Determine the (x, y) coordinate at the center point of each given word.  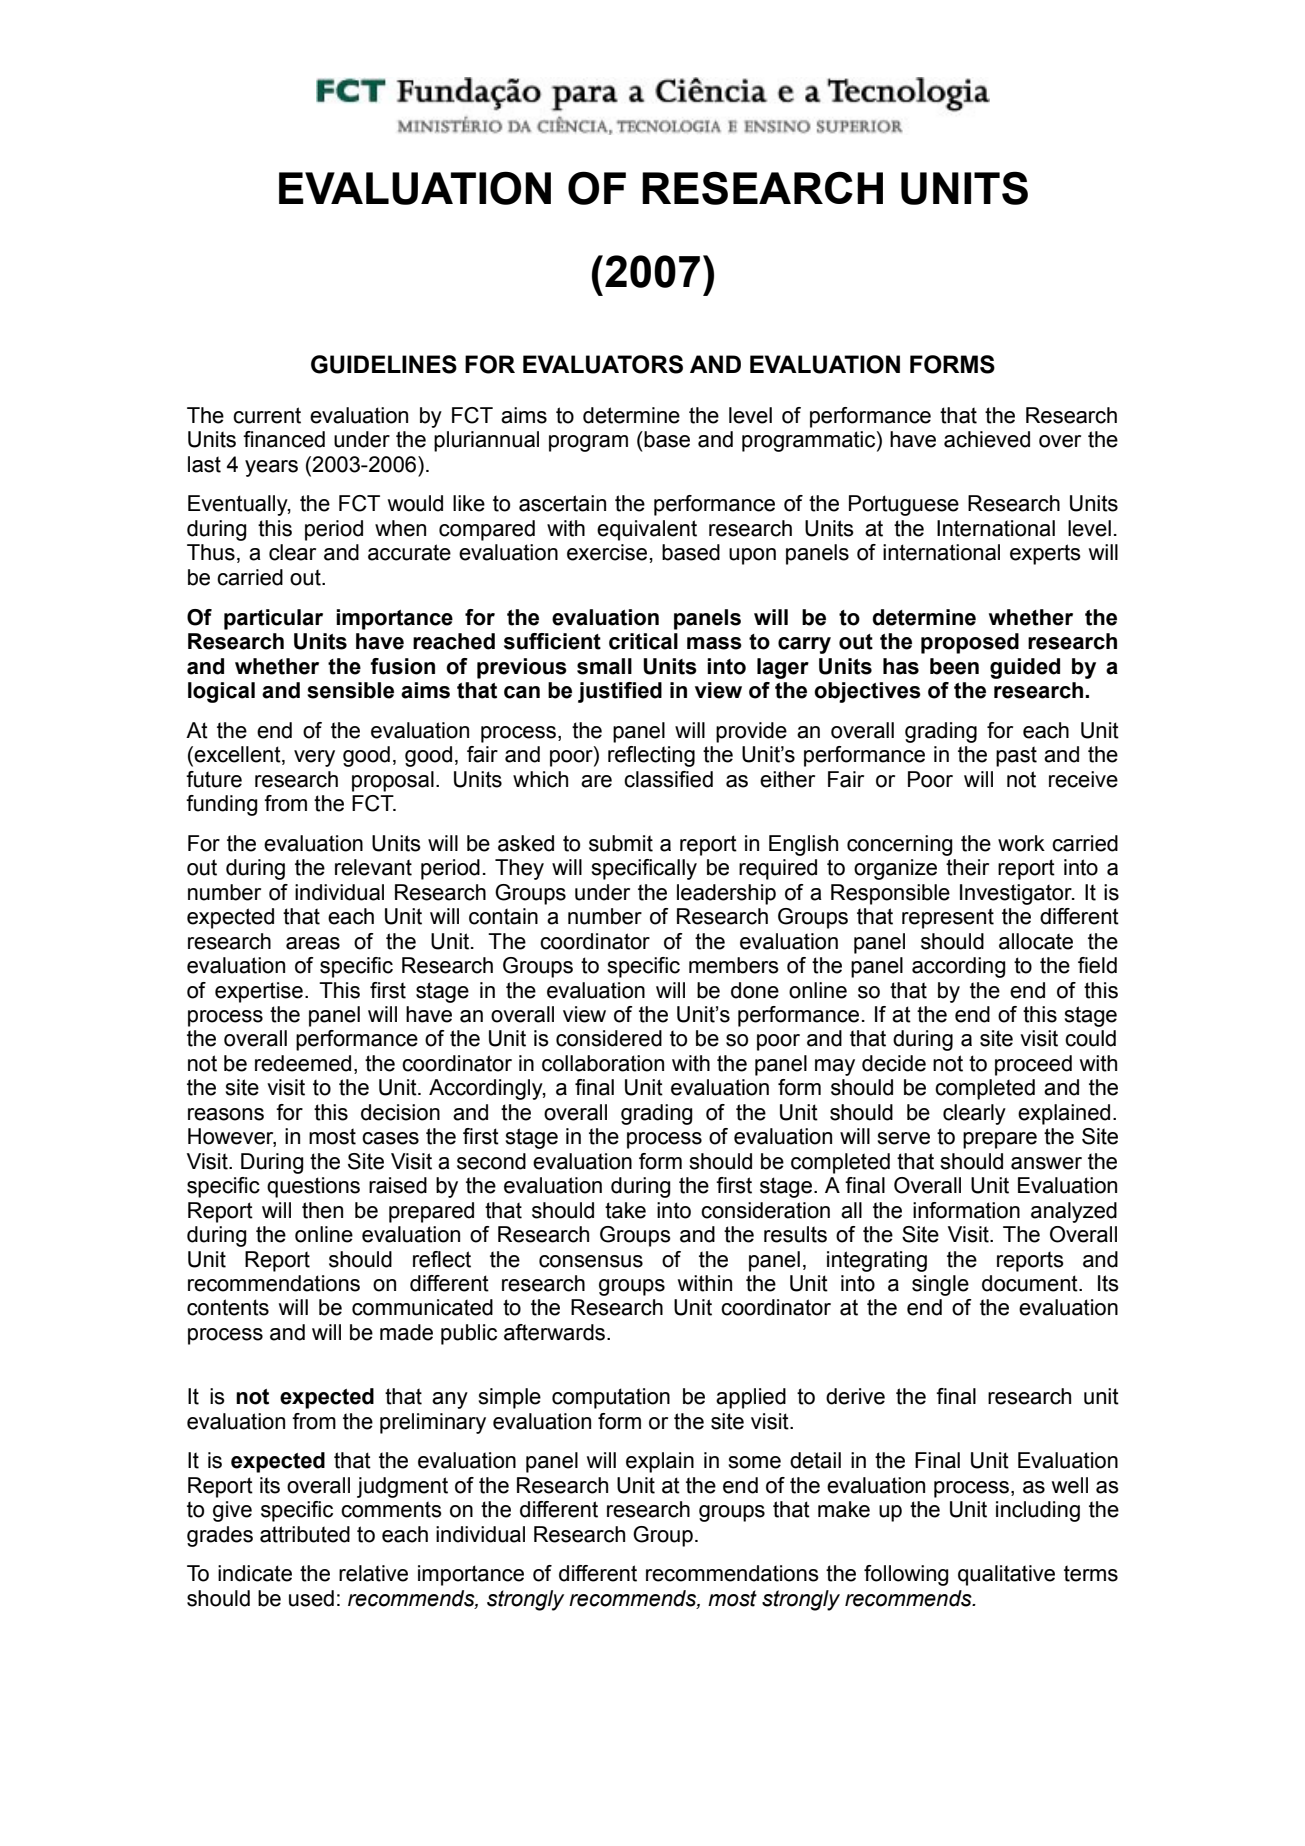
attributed (305, 1534)
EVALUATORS (603, 364)
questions (313, 1187)
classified (668, 779)
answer (1046, 1163)
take (625, 1210)
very (314, 758)
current (267, 415)
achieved (987, 439)
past (1016, 756)
